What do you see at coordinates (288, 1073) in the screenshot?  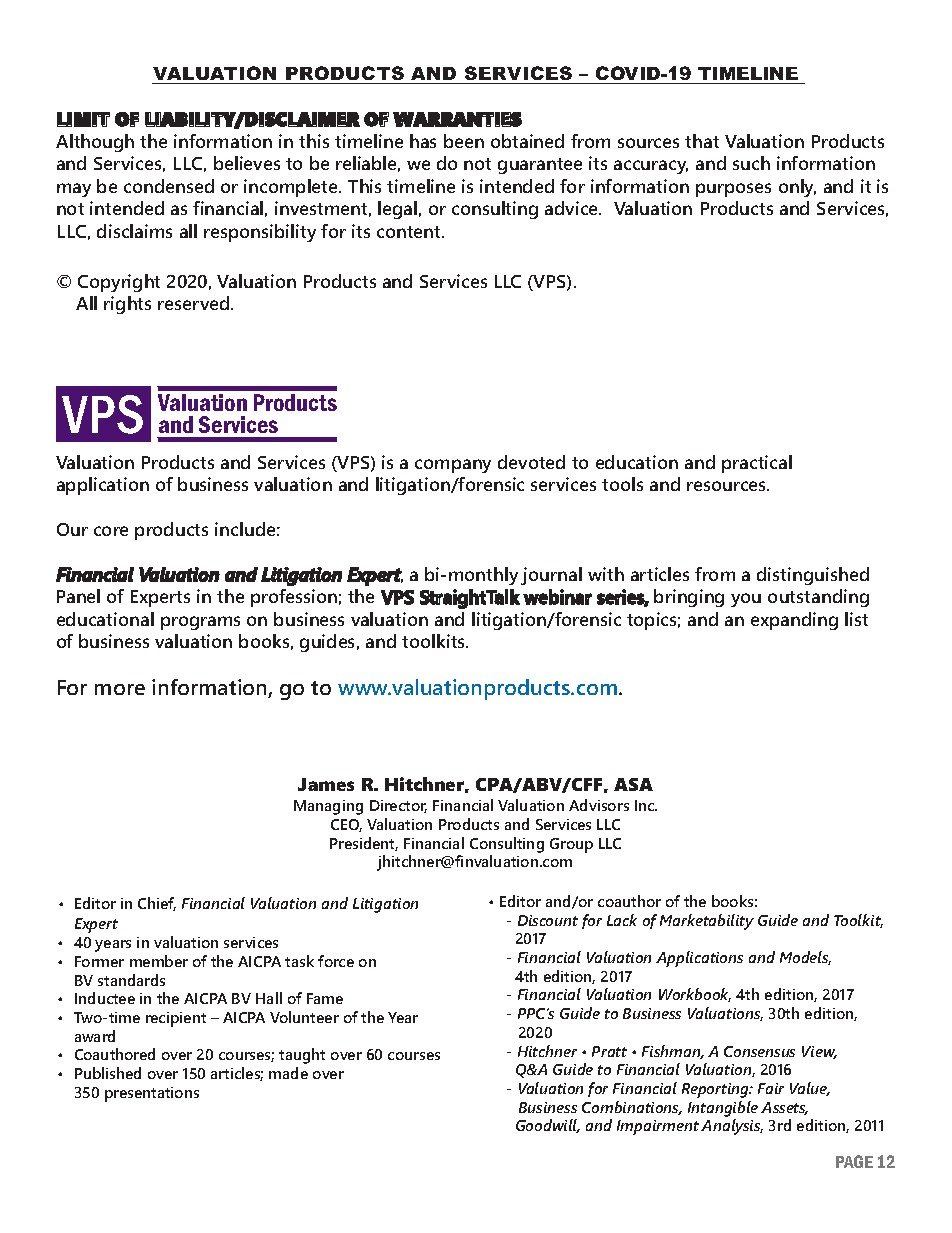 I see `made` at bounding box center [288, 1073].
